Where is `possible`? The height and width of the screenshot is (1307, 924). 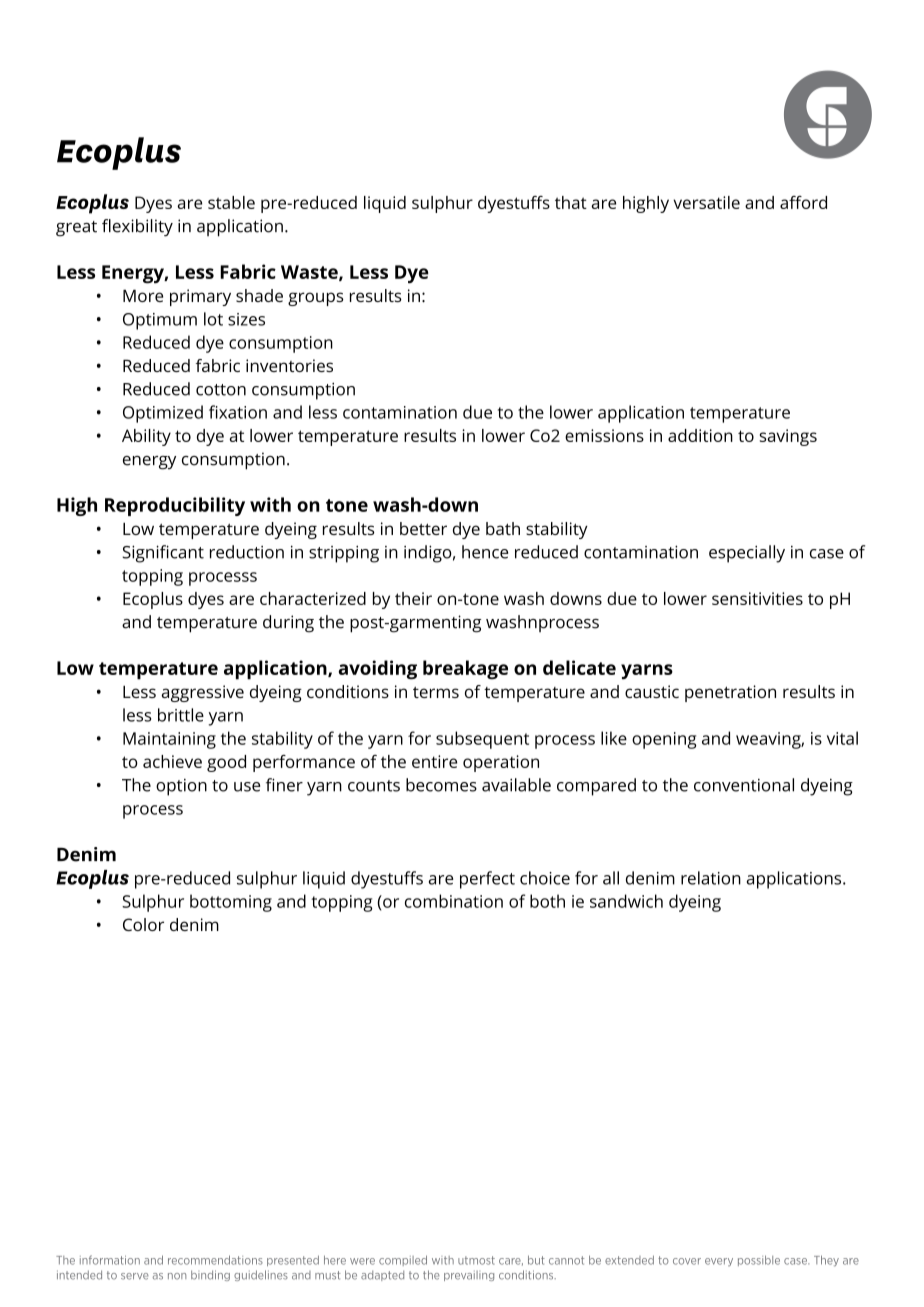 possible is located at coordinates (759, 1260).
